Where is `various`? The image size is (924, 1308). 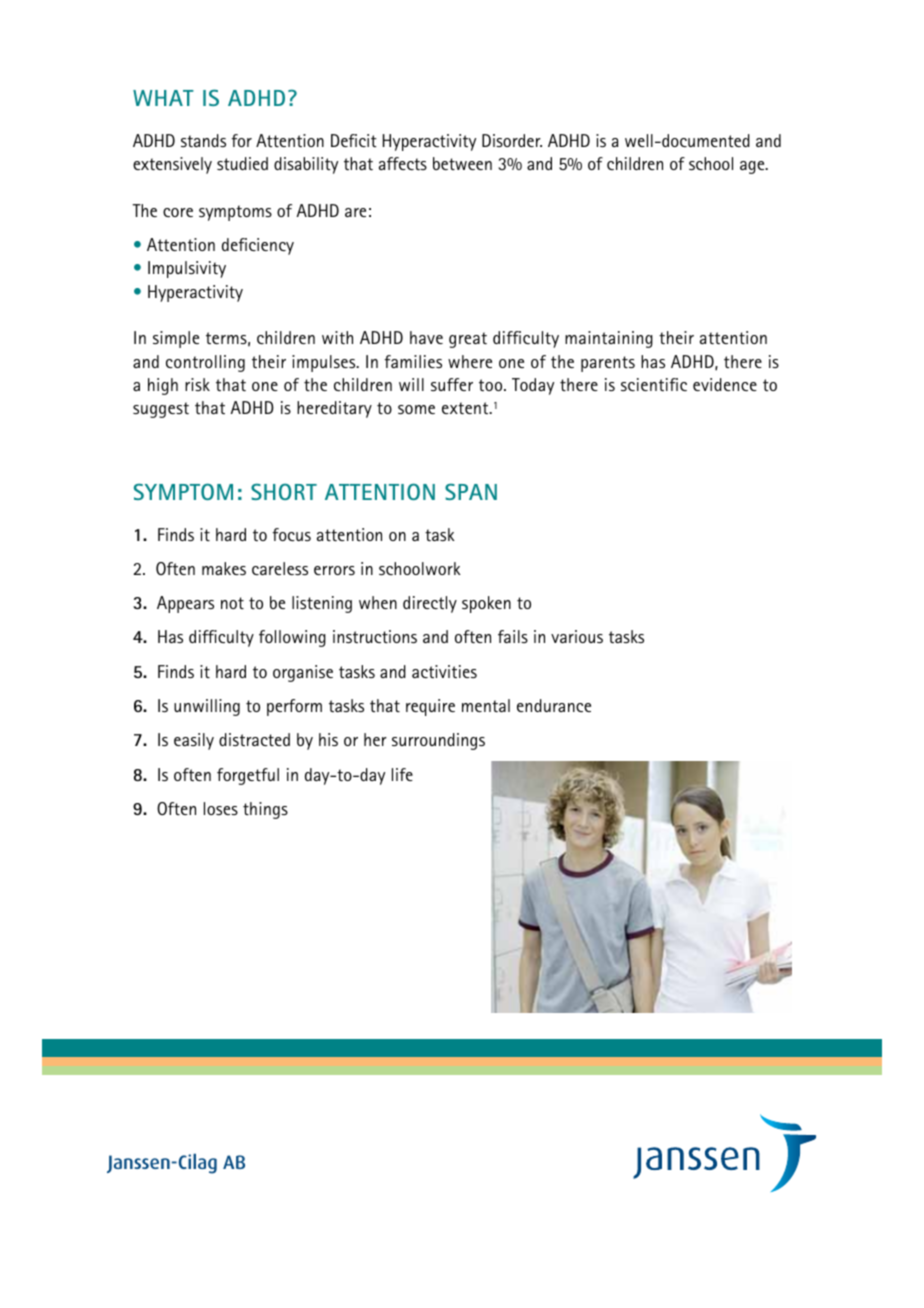 various is located at coordinates (577, 636).
